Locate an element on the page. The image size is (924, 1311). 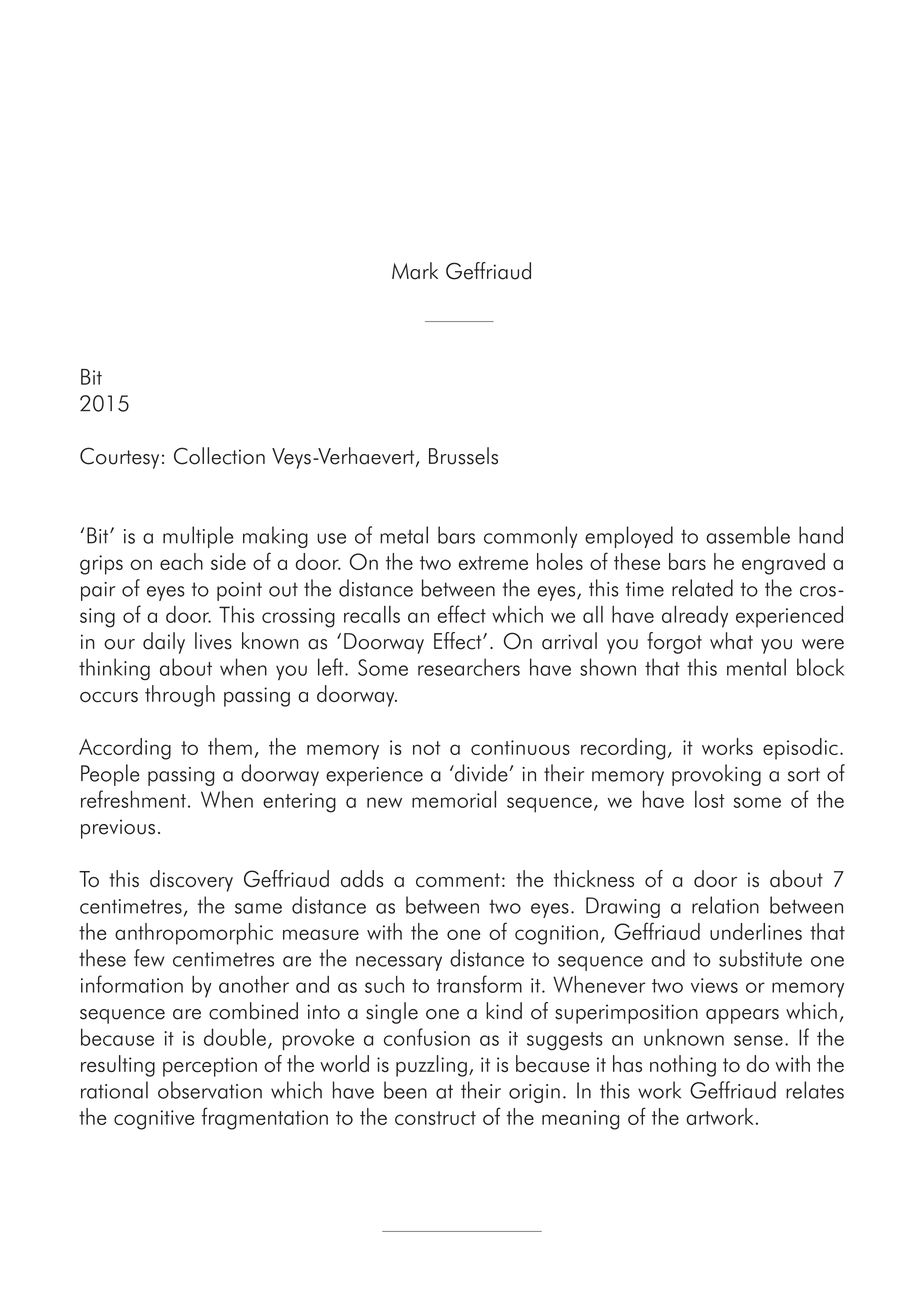
Brussels is located at coordinates (463, 456).
